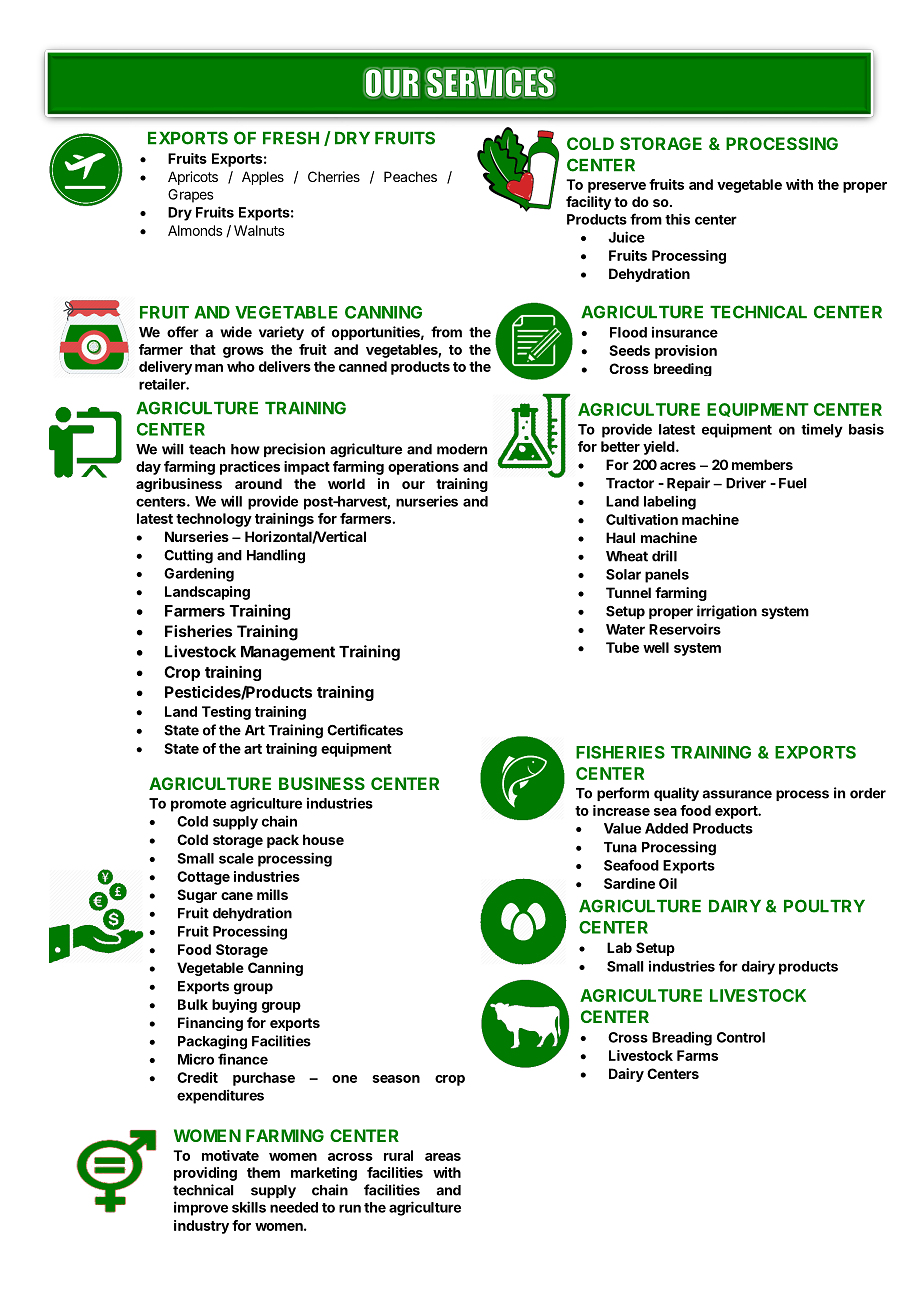  Describe the element at coordinates (263, 178) in the document. I see `Apples` at that location.
